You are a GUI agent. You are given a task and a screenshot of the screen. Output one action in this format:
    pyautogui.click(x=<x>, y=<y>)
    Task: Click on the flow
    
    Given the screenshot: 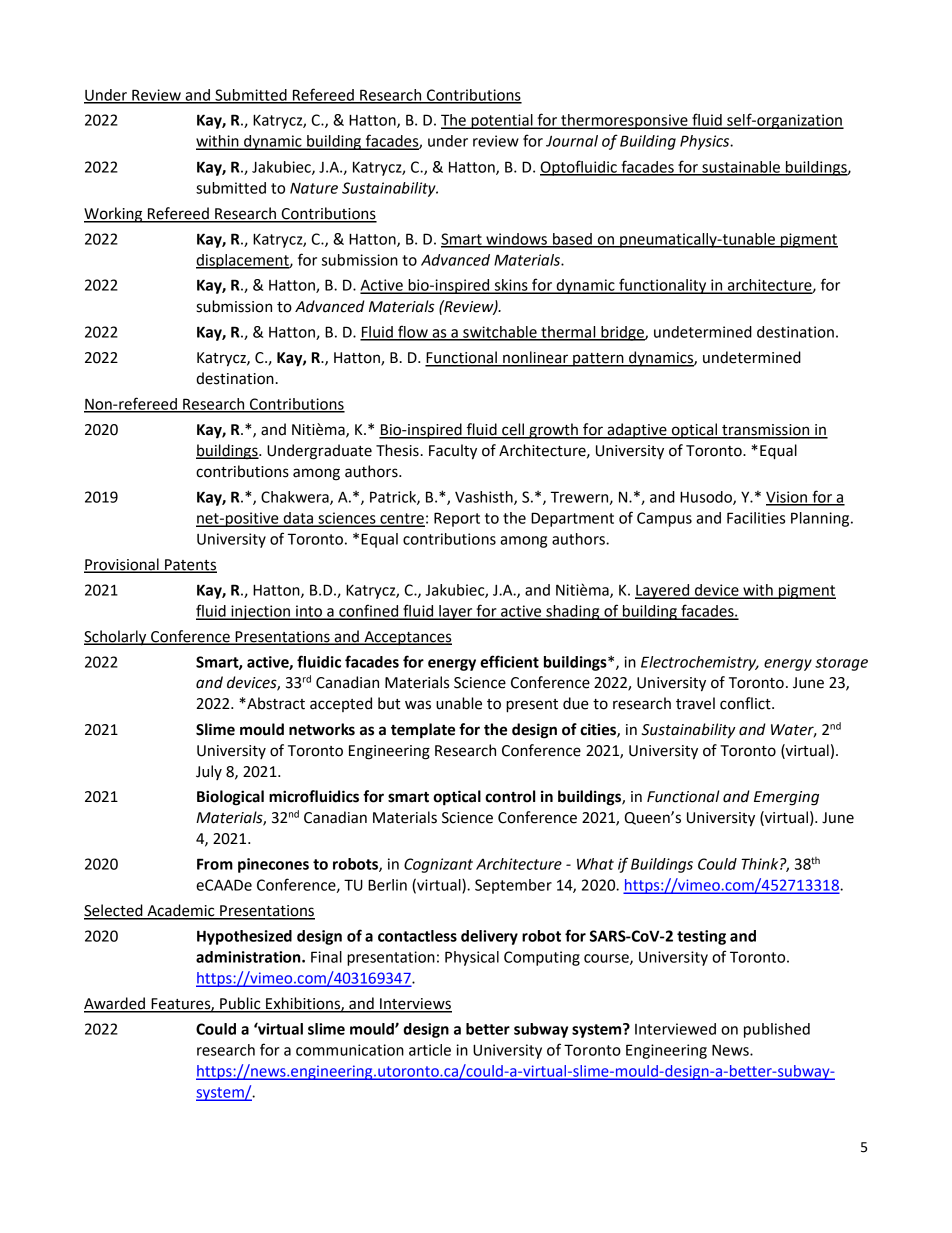 What is the action you would take?
    pyautogui.click(x=413, y=332)
